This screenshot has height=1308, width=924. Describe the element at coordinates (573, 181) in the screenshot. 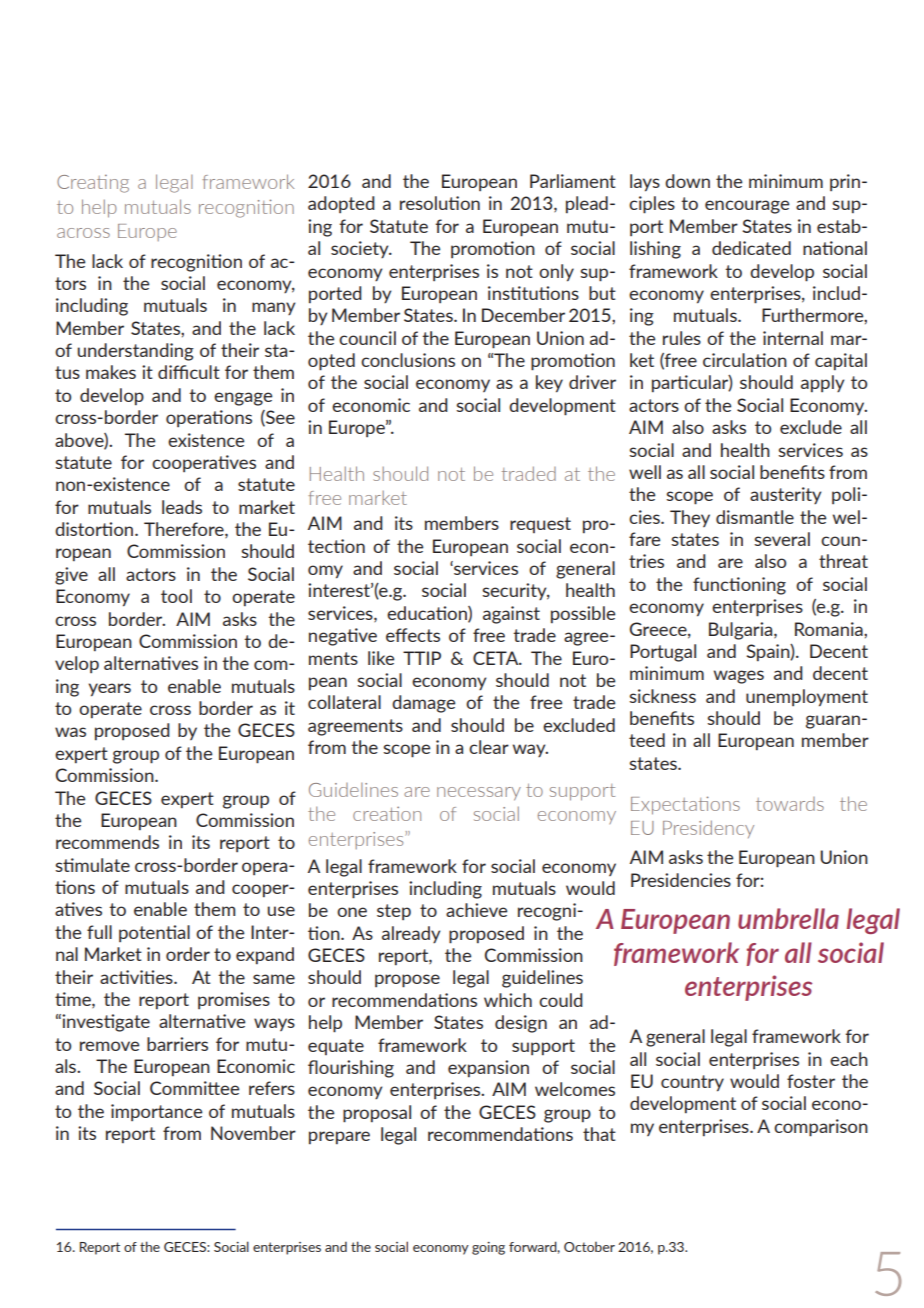

I see `Parliament` at that location.
